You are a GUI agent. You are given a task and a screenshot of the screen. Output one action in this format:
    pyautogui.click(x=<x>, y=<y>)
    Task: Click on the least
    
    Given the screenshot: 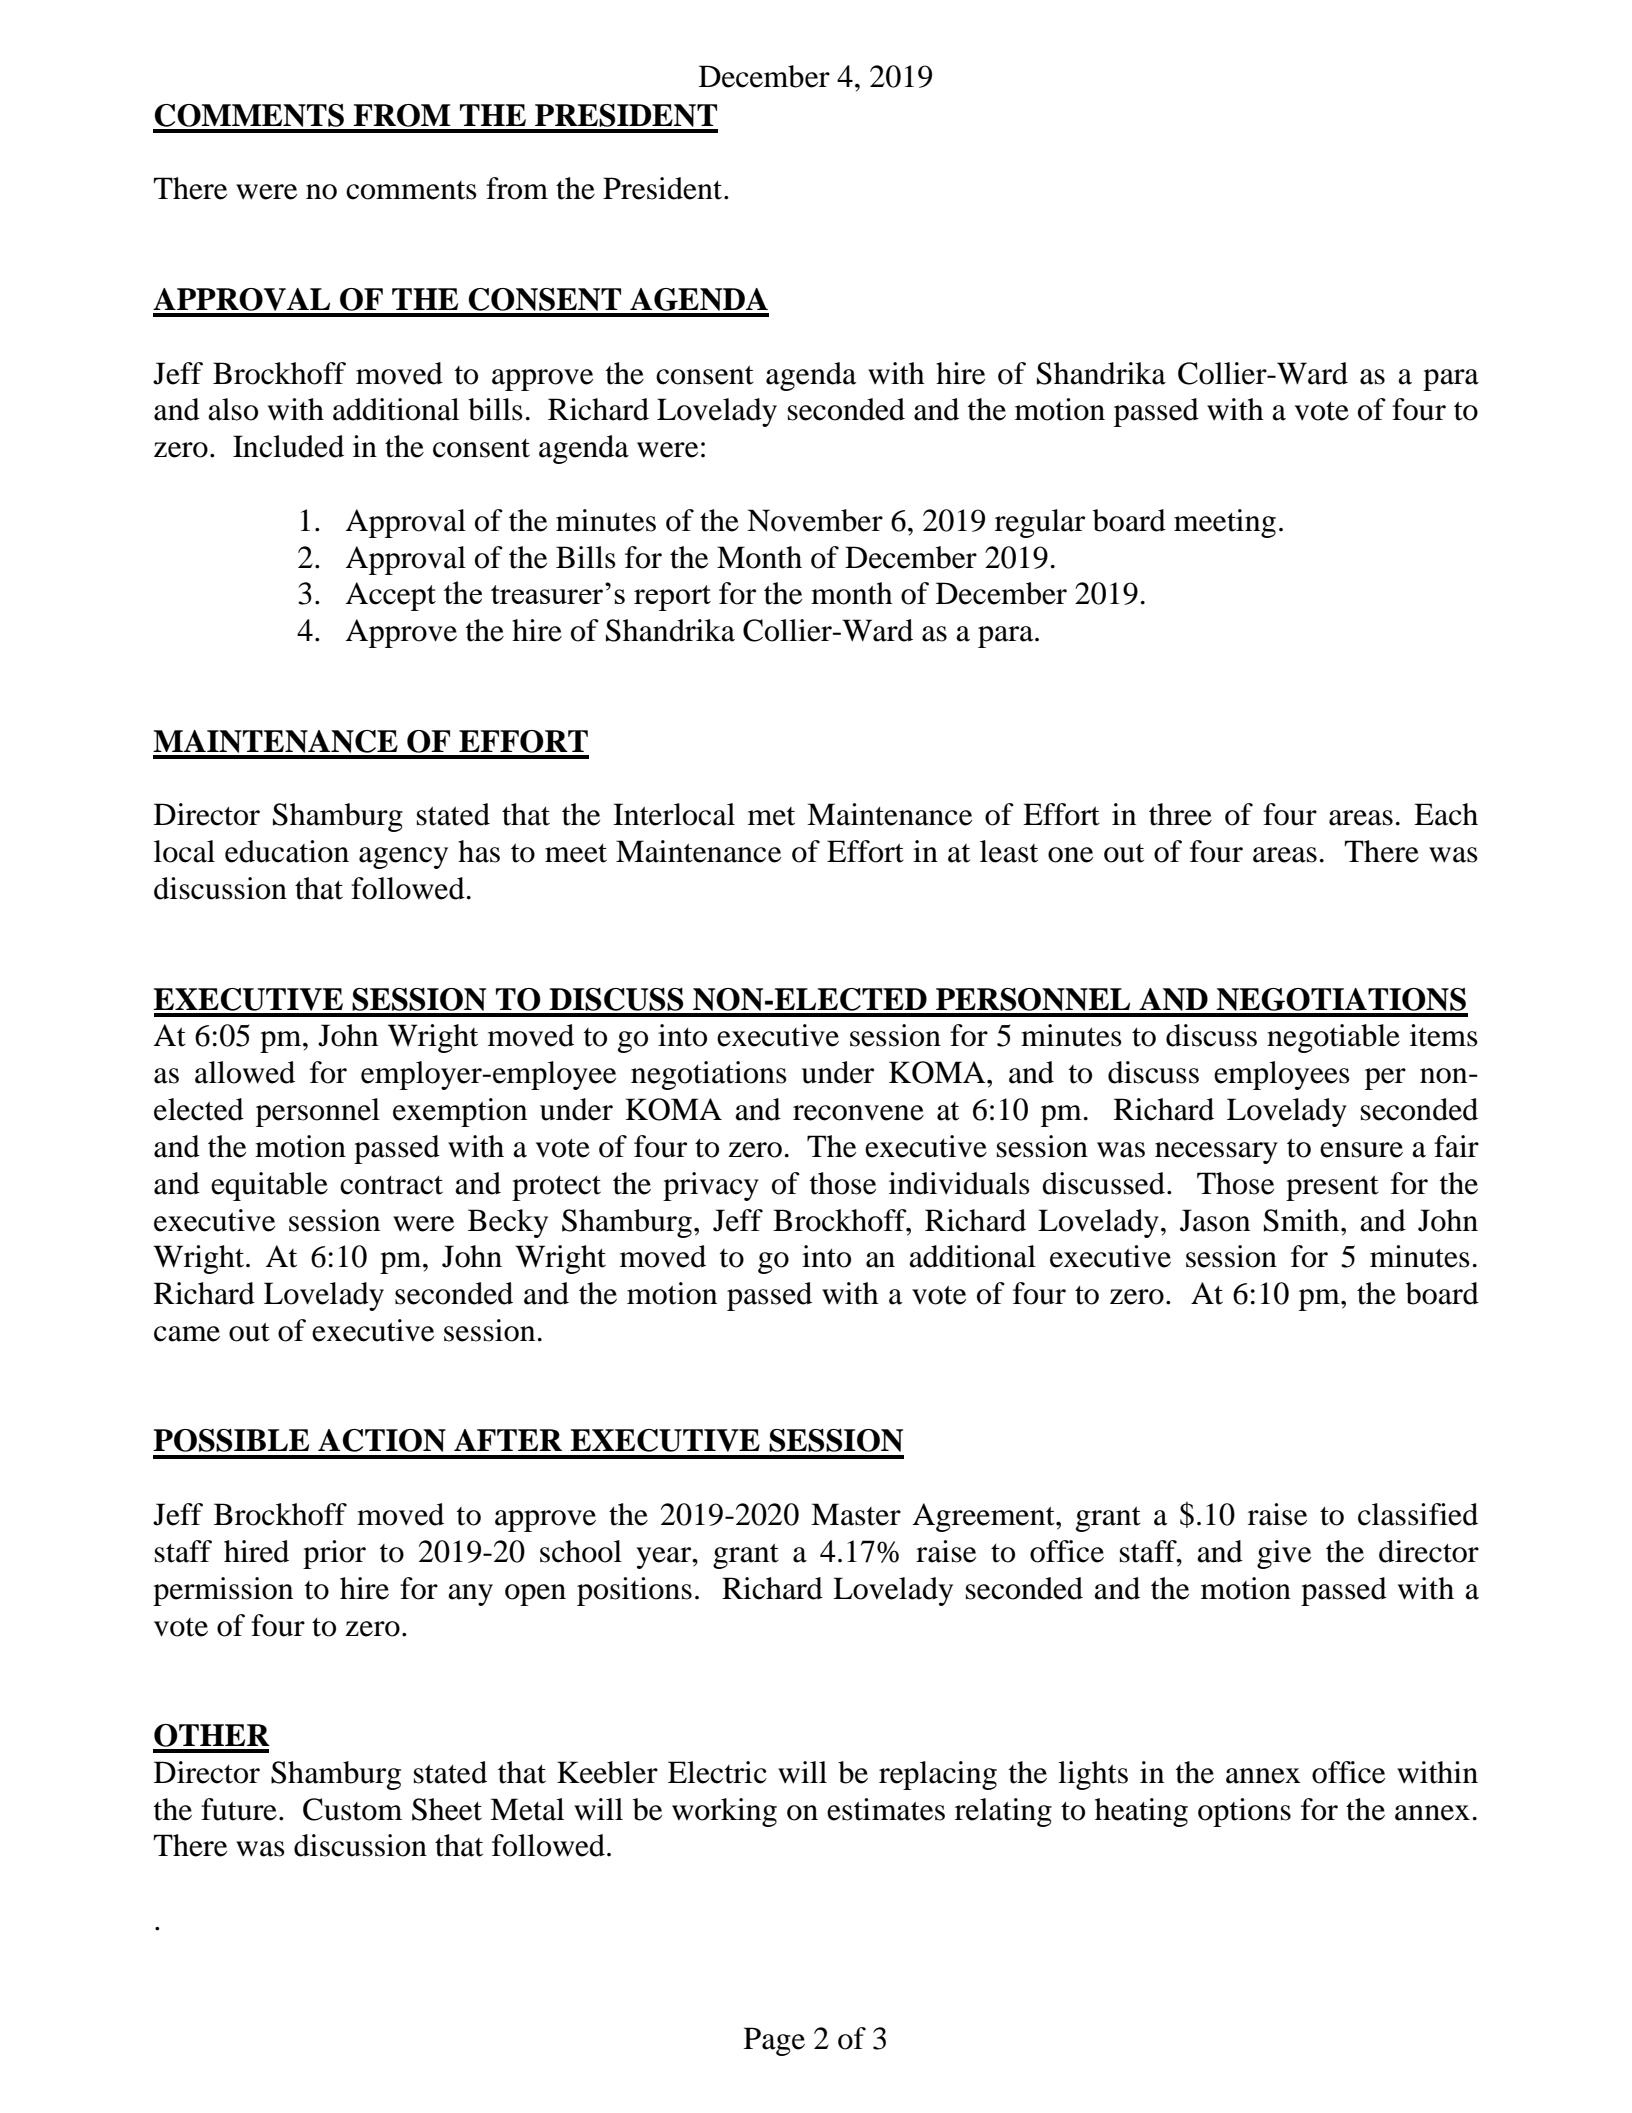 What is the action you would take?
    pyautogui.click(x=1009, y=851)
